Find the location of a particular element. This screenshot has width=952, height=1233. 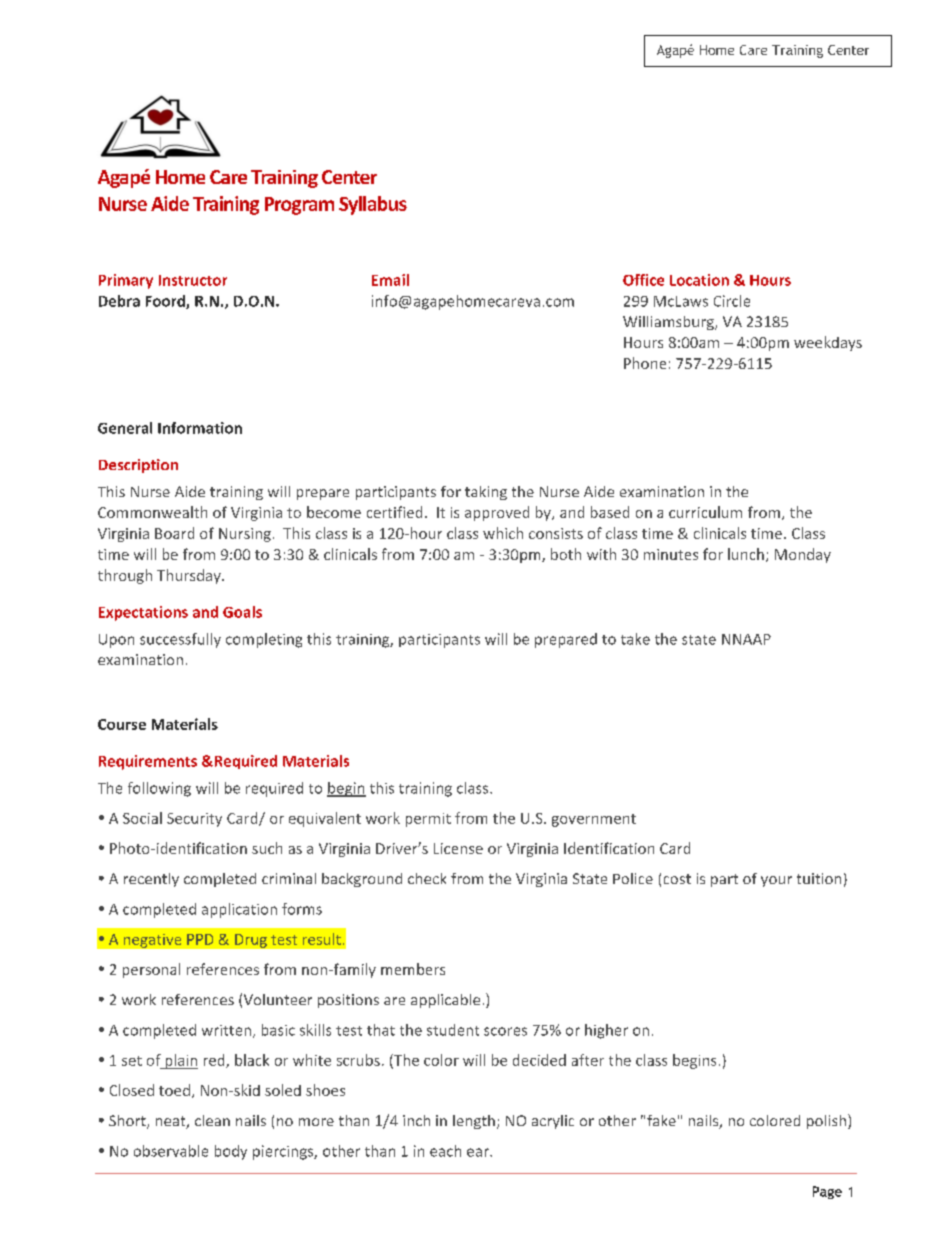

successfully is located at coordinates (180, 640).
